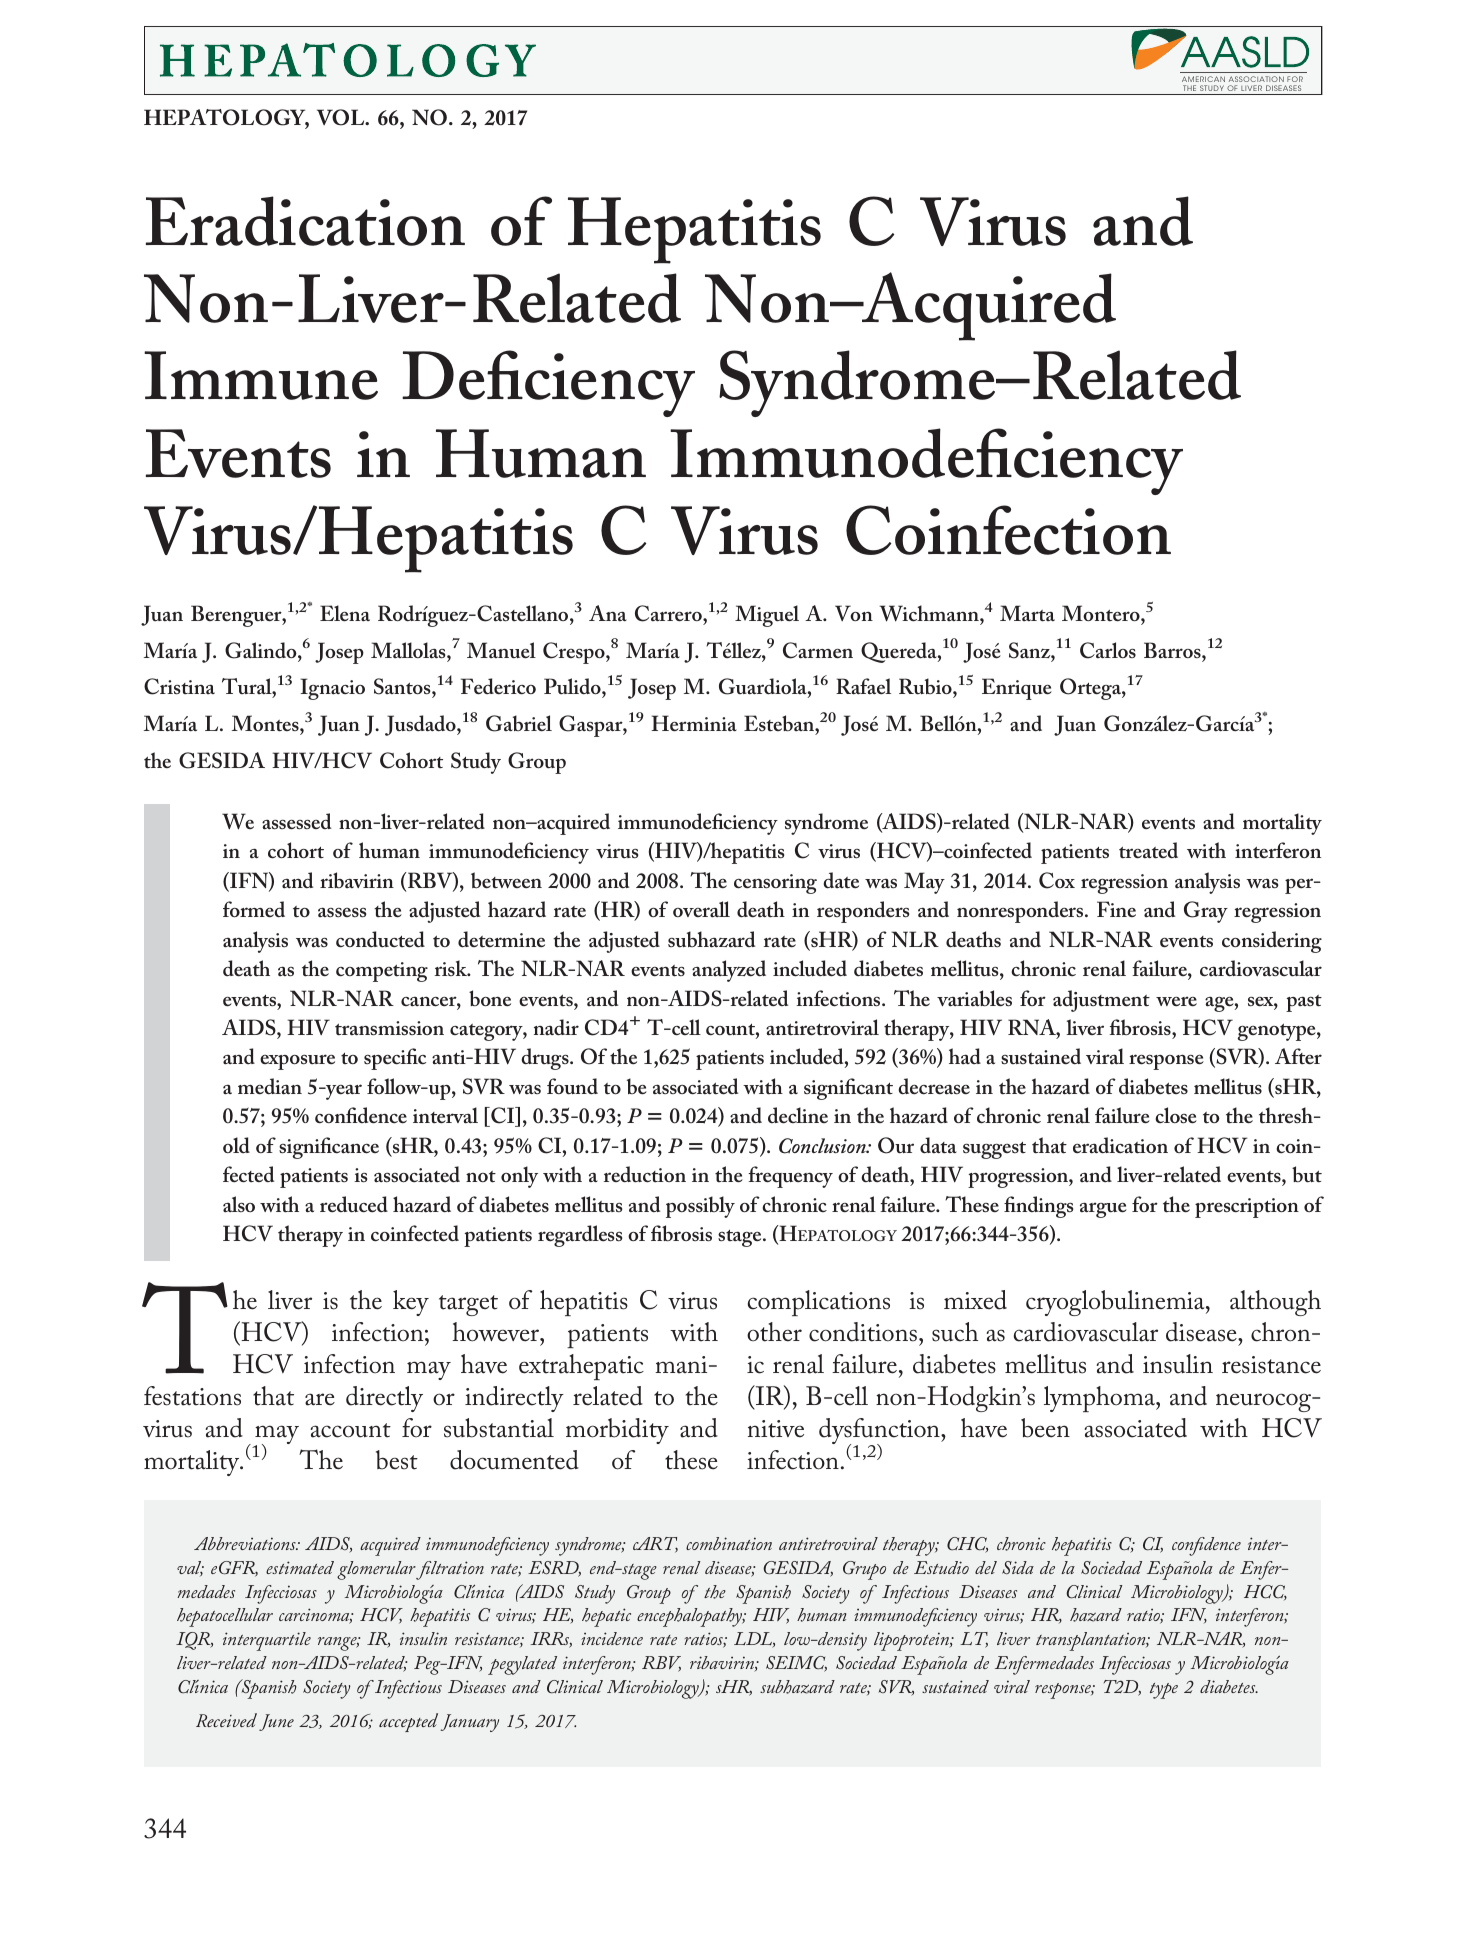 This document has height=1939, width=1465. What do you see at coordinates (612, 1638) in the document?
I see `incidence` at bounding box center [612, 1638].
